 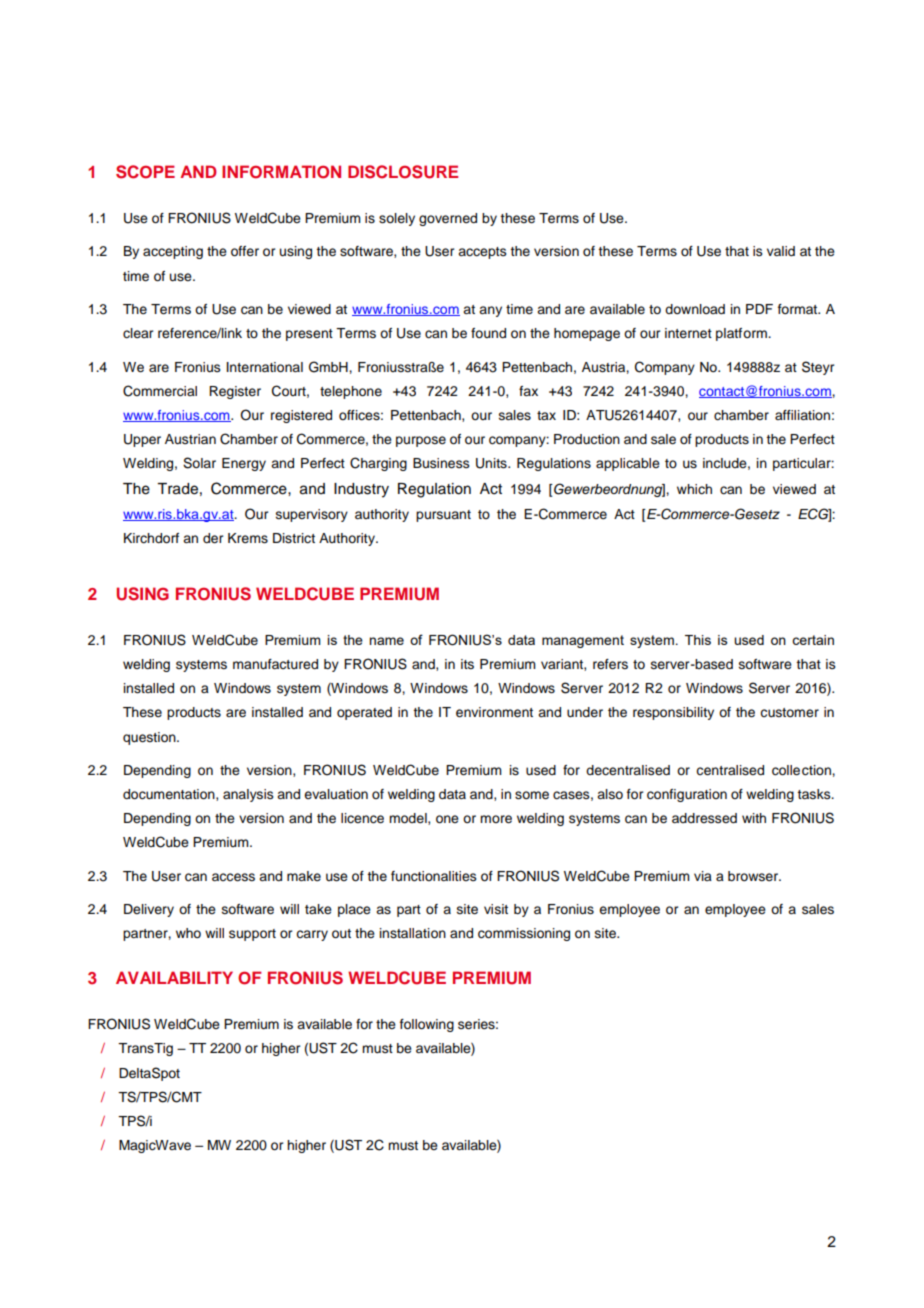 What do you see at coordinates (275, 664) in the screenshot?
I see `manufactured` at bounding box center [275, 664].
